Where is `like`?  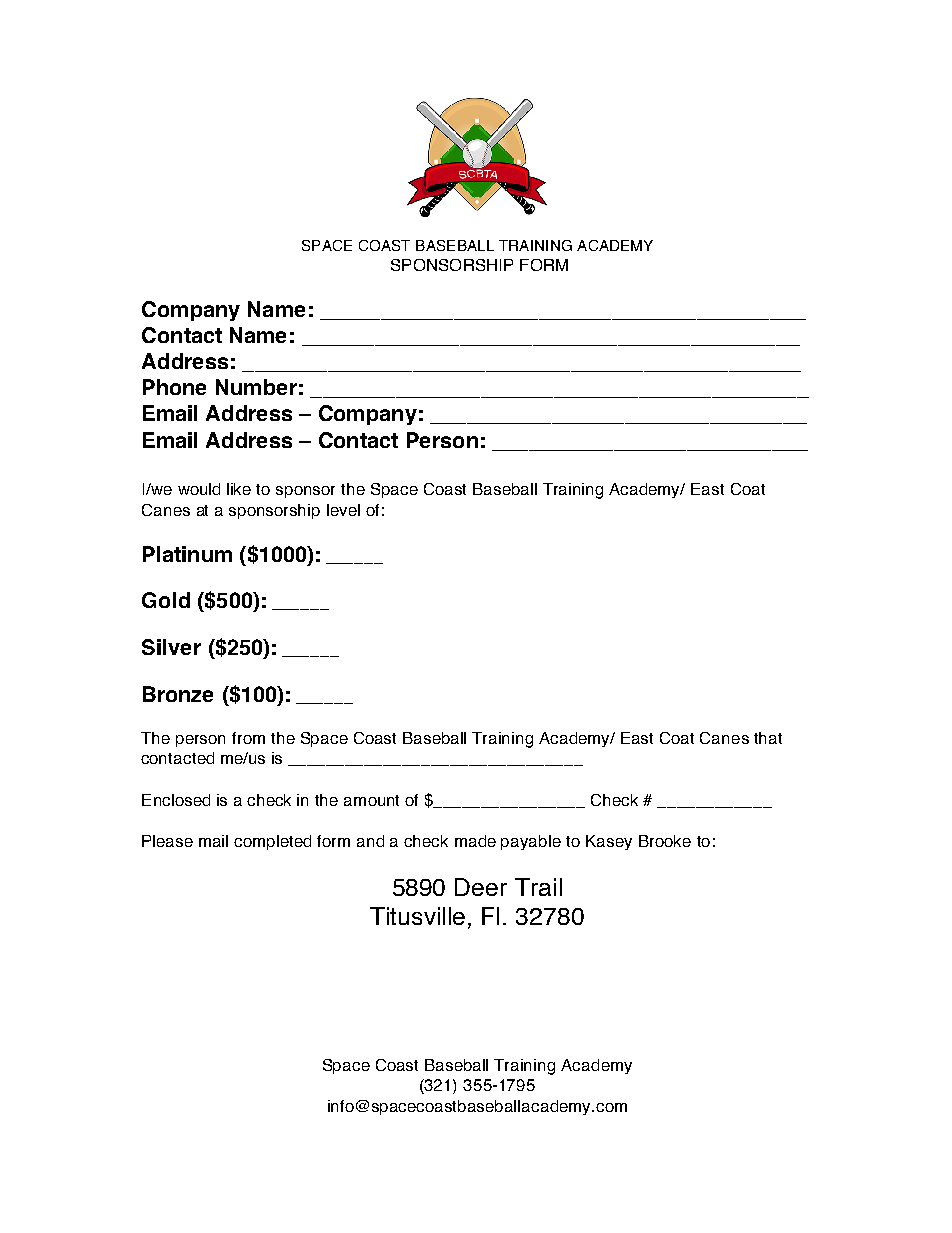 like is located at coordinates (239, 489).
